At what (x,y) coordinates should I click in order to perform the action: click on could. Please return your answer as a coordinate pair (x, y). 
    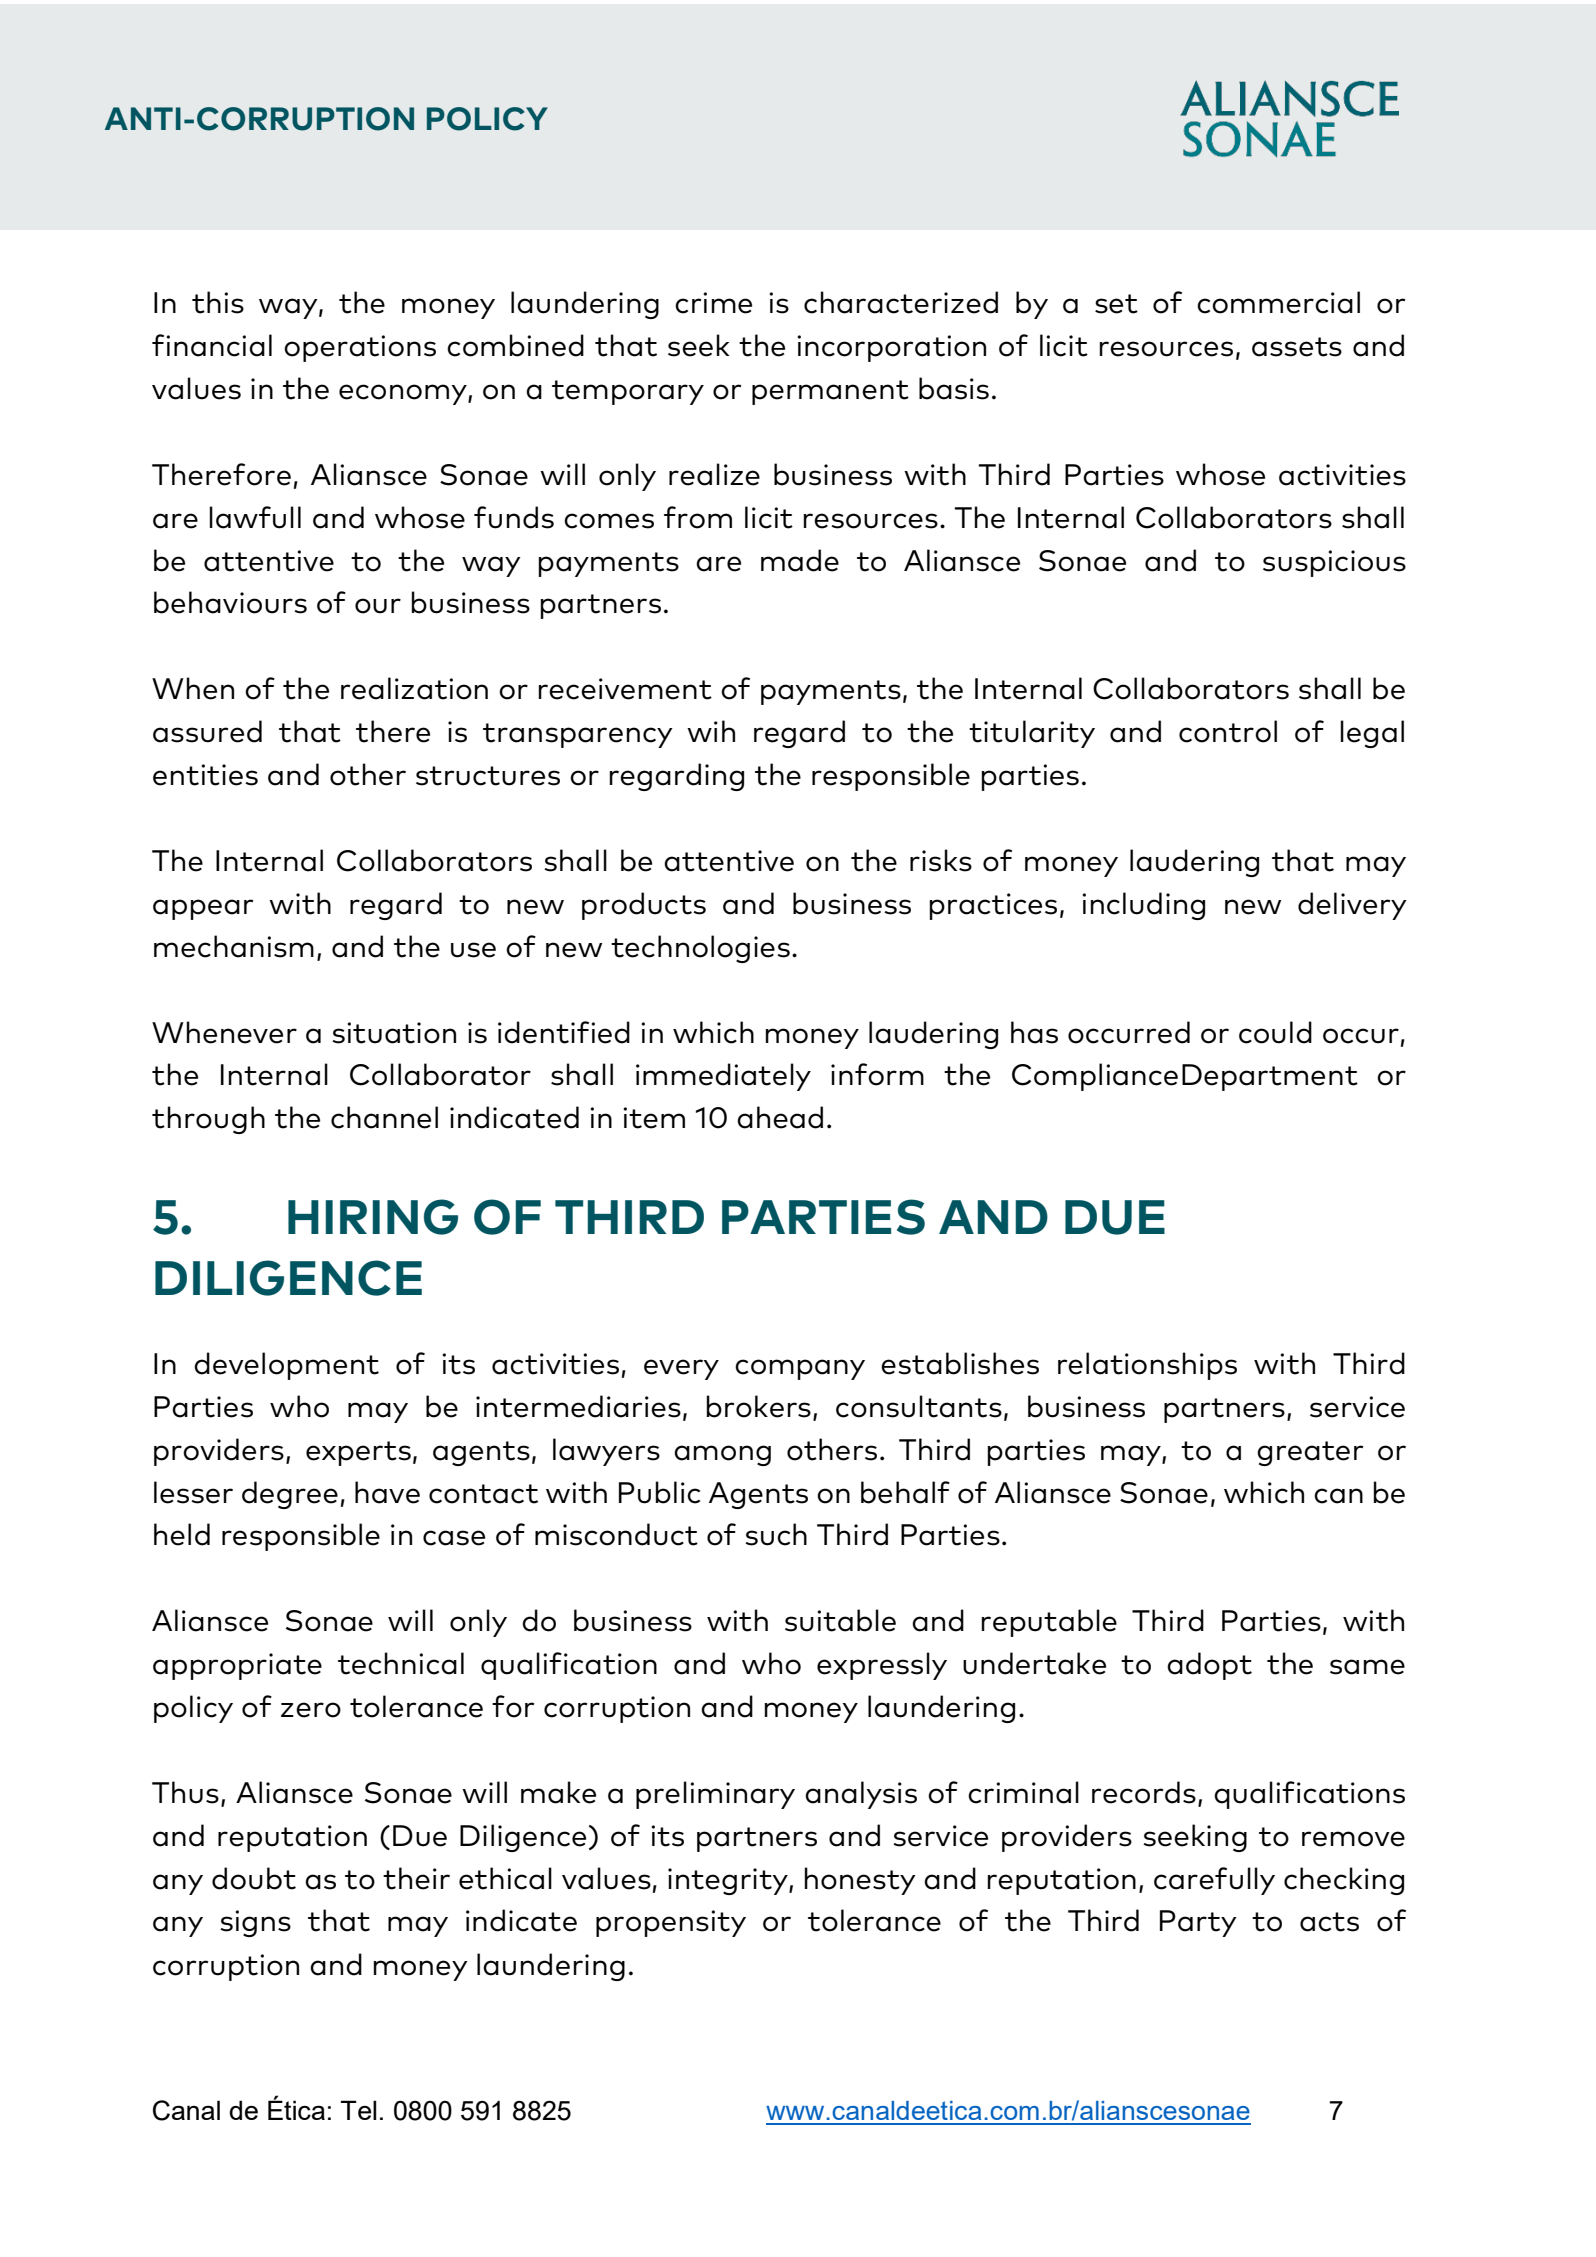
    Looking at the image, I should click on (1275, 1032).
